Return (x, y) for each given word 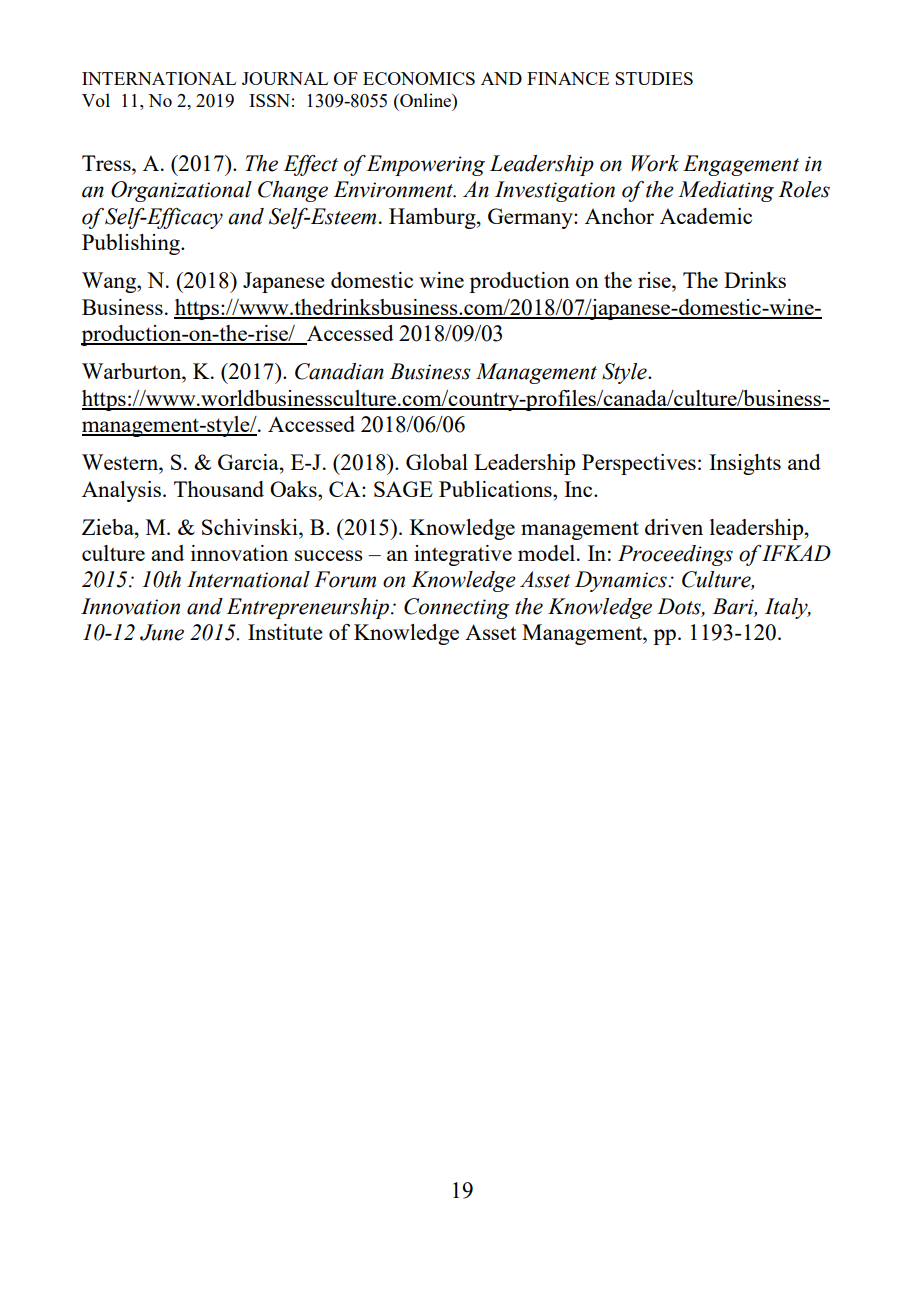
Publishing (132, 244)
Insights (745, 464)
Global (437, 462)
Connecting (457, 608)
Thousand (219, 489)
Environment (394, 189)
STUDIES (654, 78)
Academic (706, 216)
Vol (96, 100)
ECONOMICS (419, 78)
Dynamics (622, 581)
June (162, 632)
